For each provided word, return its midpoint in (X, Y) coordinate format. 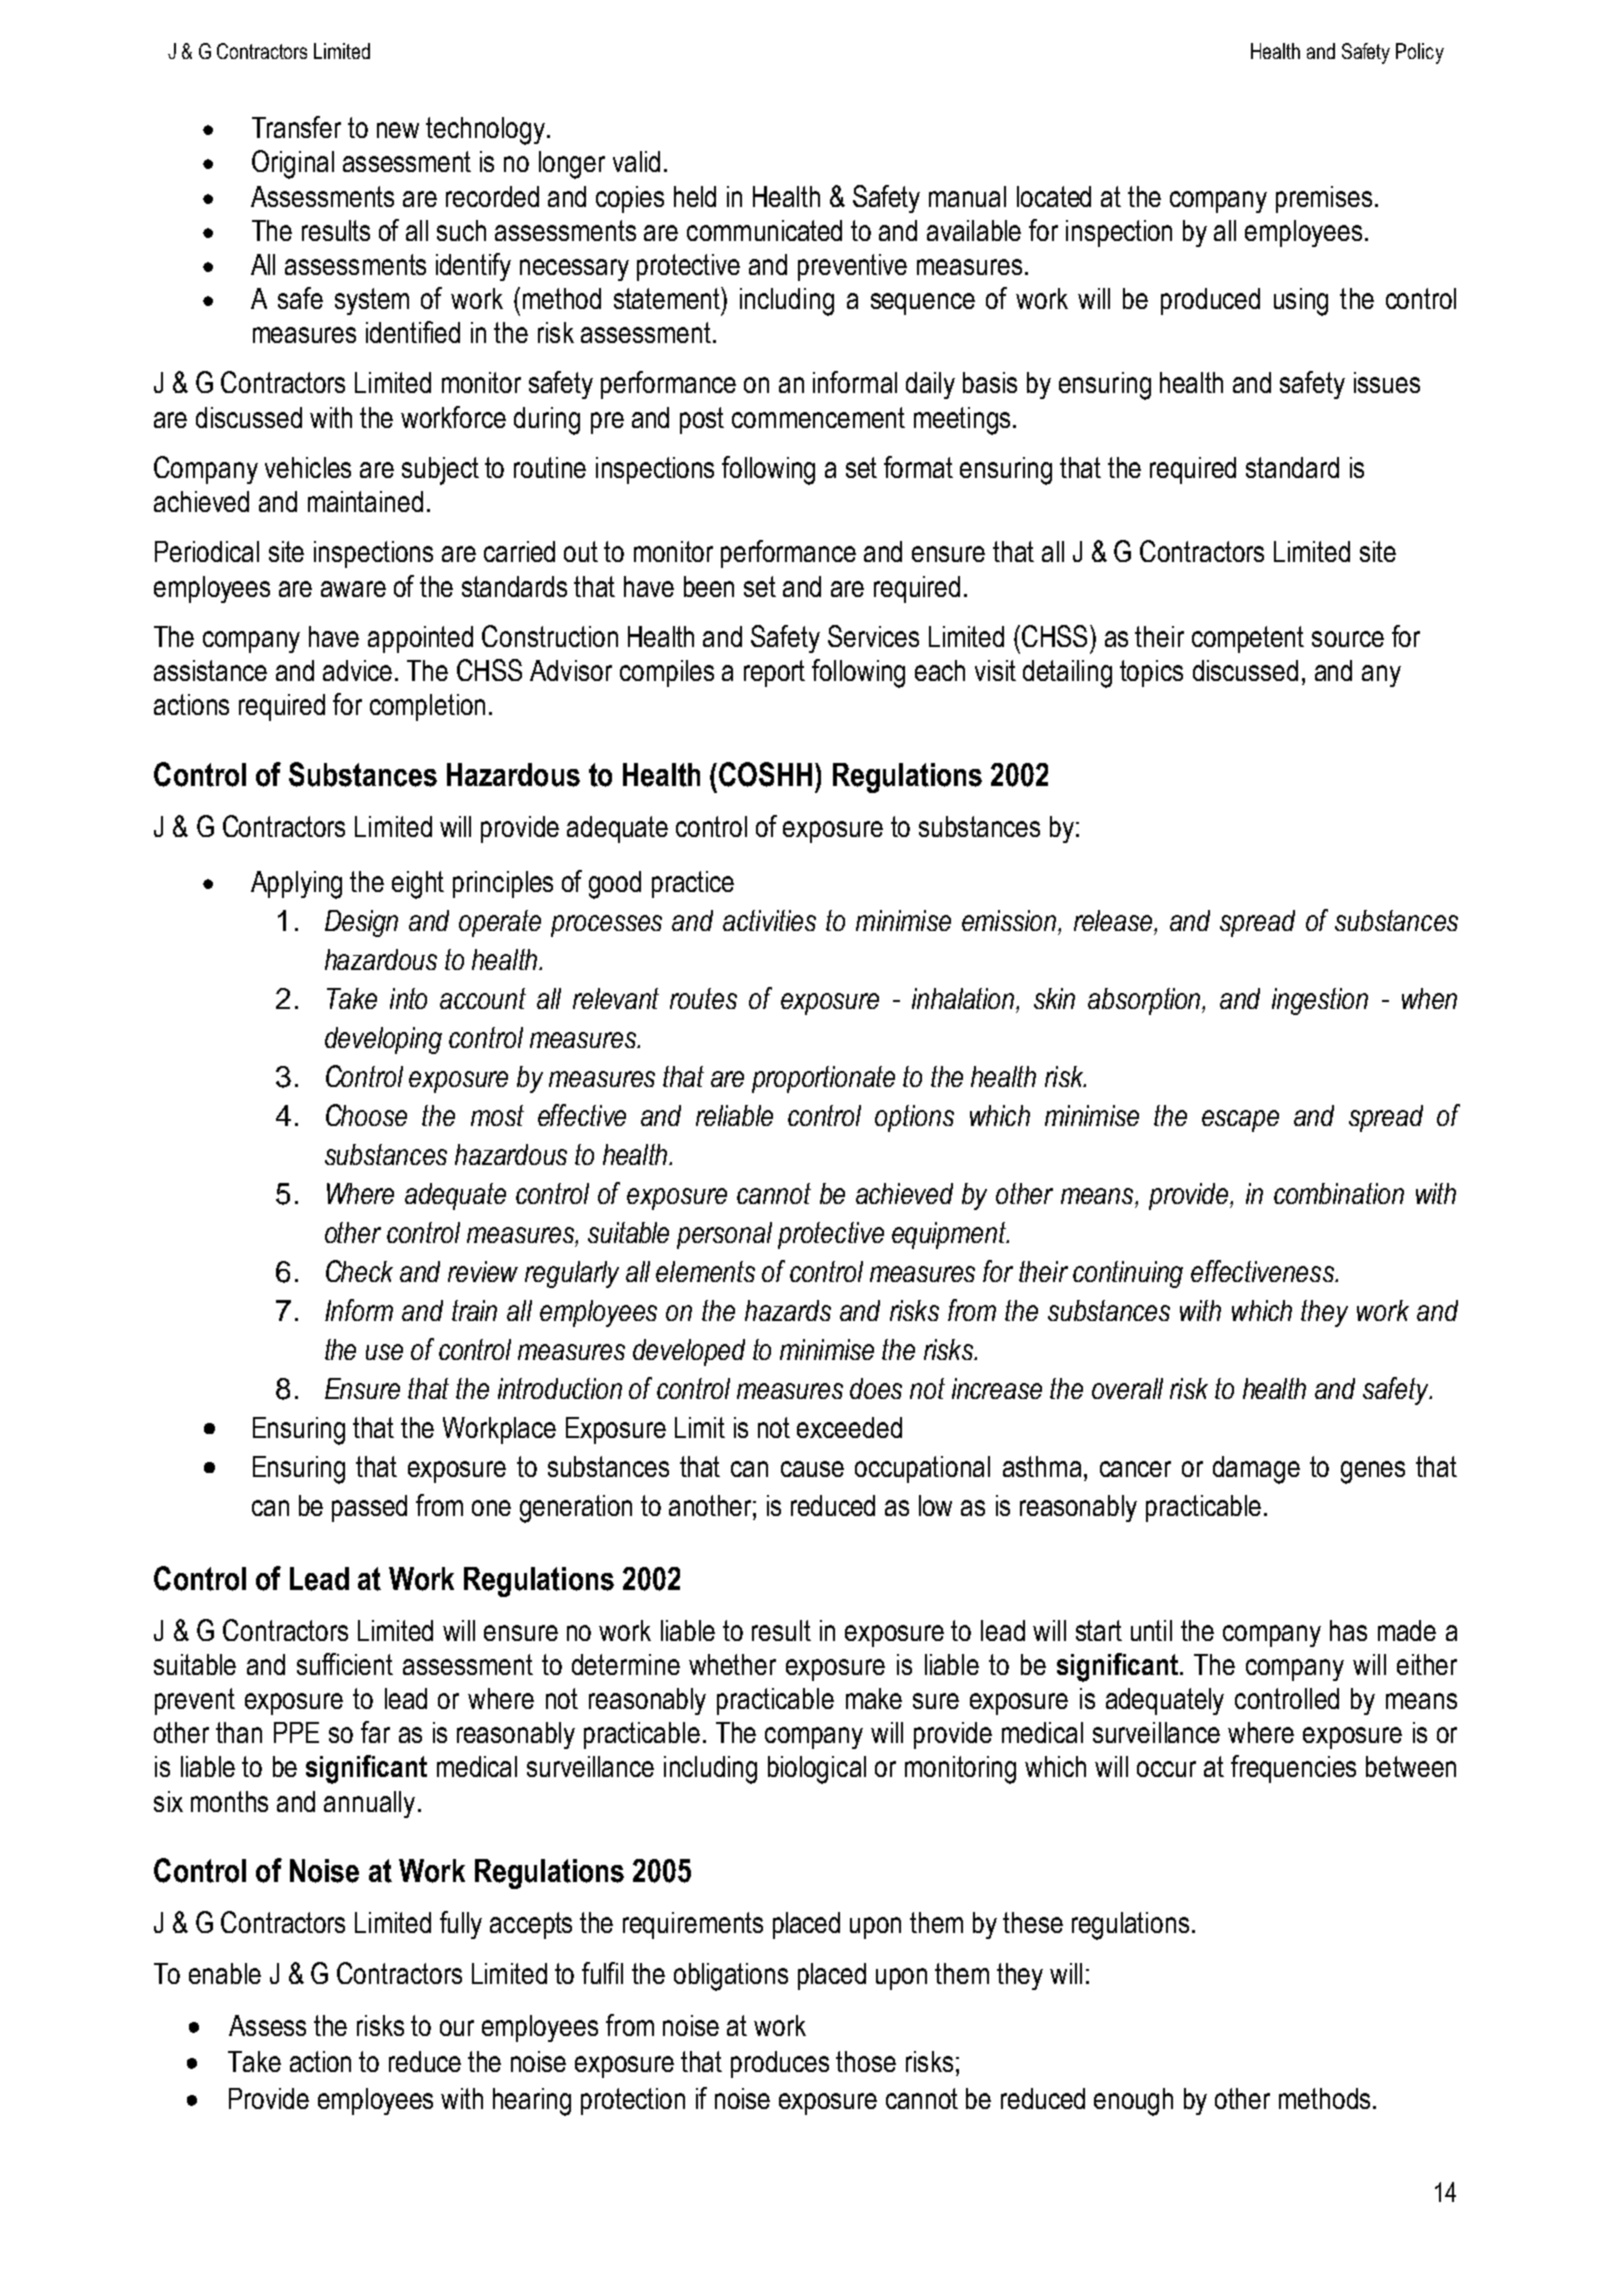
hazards (788, 1310)
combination (1339, 1193)
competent (1248, 639)
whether (732, 1664)
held (695, 196)
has (1348, 1630)
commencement (818, 417)
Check (359, 1271)
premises (1324, 199)
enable (225, 1973)
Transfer (296, 127)
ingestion (1320, 1001)
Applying (296, 885)
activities (769, 920)
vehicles (308, 467)
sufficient (345, 1664)
